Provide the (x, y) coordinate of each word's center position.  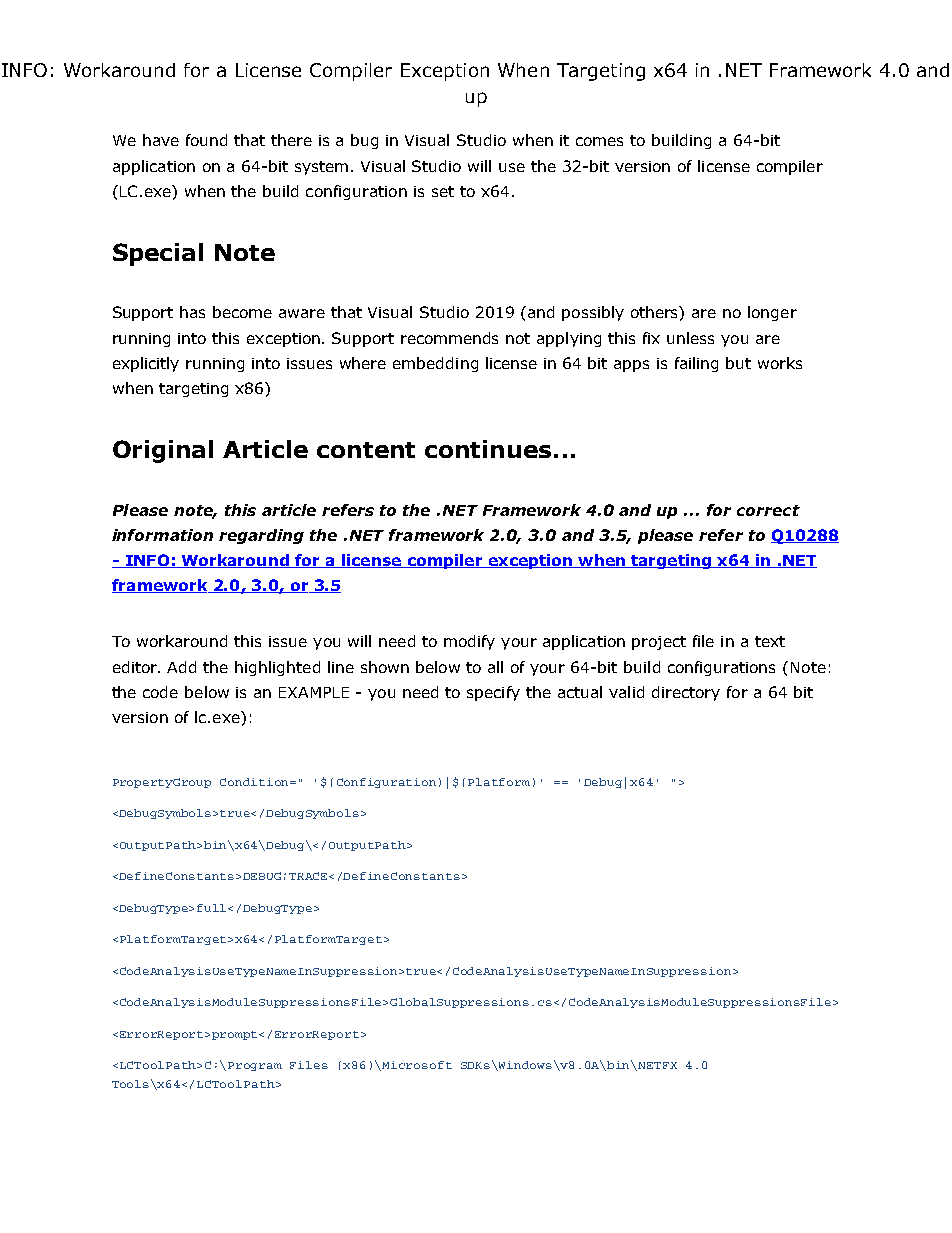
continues (488, 449)
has (192, 312)
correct (768, 510)
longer (772, 313)
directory (686, 693)
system (321, 168)
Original (163, 451)
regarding (261, 536)
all (495, 667)
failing (696, 364)
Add (181, 667)
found (206, 140)
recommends (449, 338)
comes (599, 141)
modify (469, 642)
